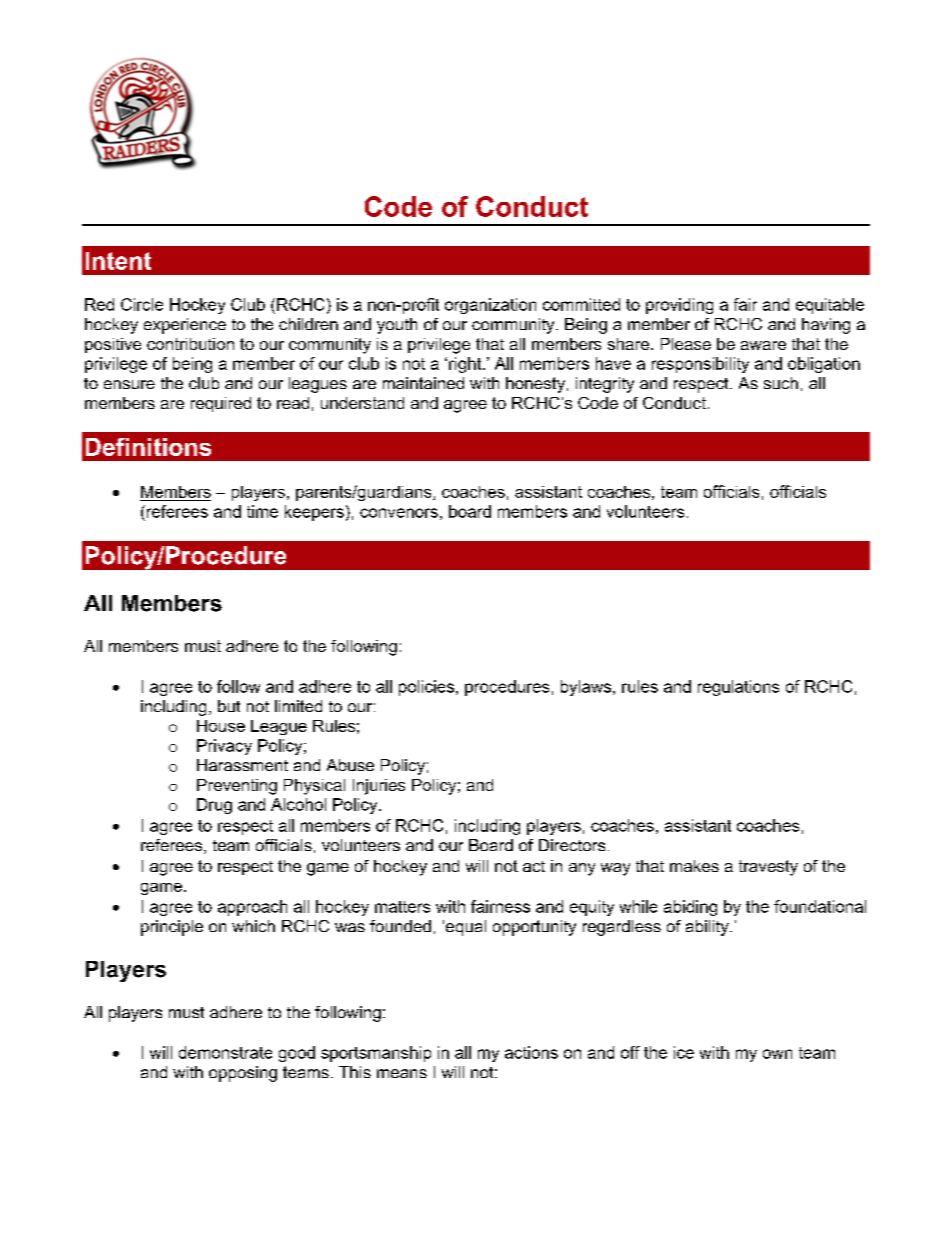 Image resolution: width=952 pixels, height=1233 pixels. I want to click on Directors, so click(572, 845).
